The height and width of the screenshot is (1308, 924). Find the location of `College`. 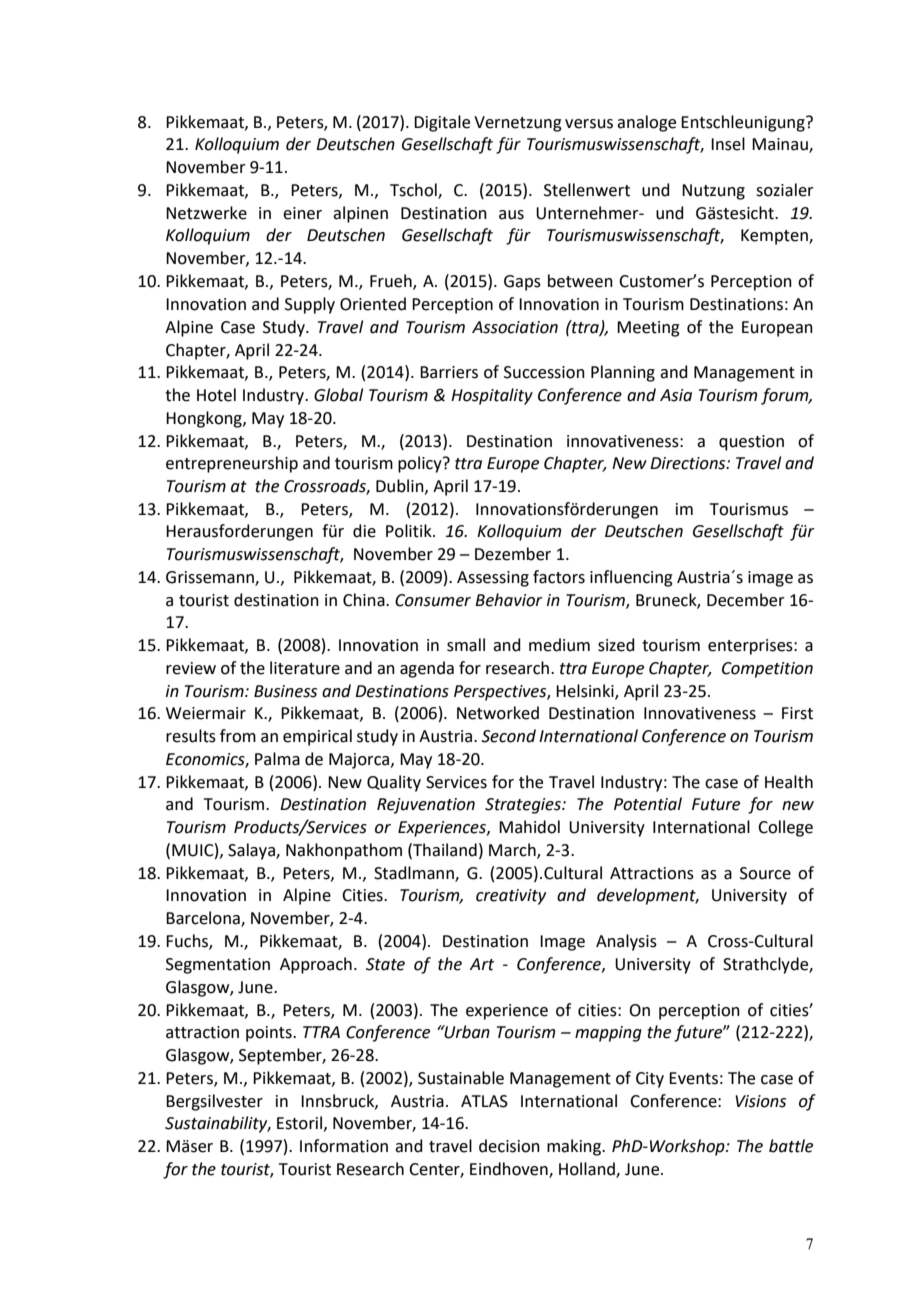

College is located at coordinates (785, 828).
